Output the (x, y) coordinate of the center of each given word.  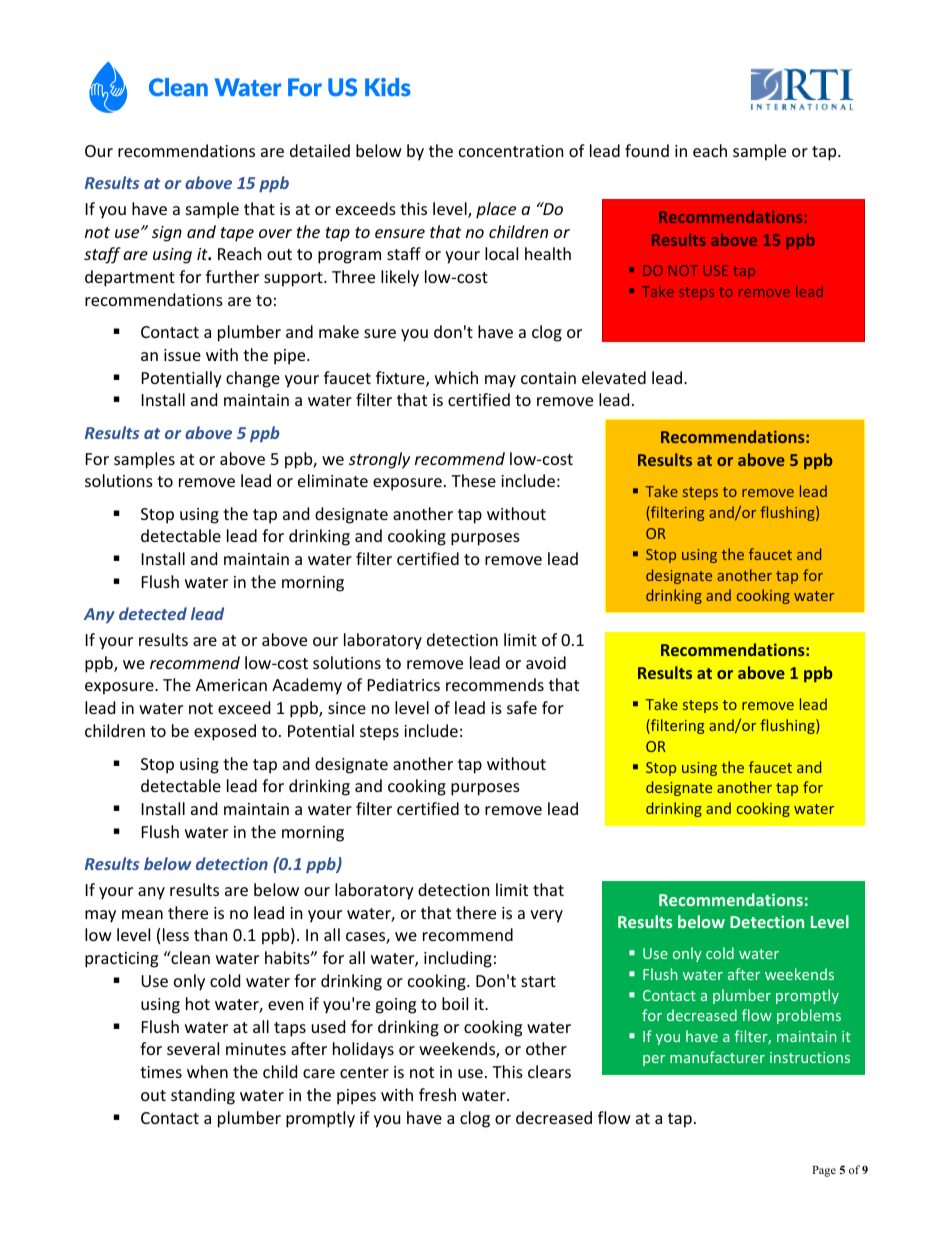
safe (522, 707)
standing (203, 1096)
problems (809, 1016)
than (211, 934)
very (546, 916)
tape (237, 234)
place (496, 210)
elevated (614, 377)
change (253, 379)
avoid (546, 662)
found (647, 150)
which (456, 377)
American (231, 685)
